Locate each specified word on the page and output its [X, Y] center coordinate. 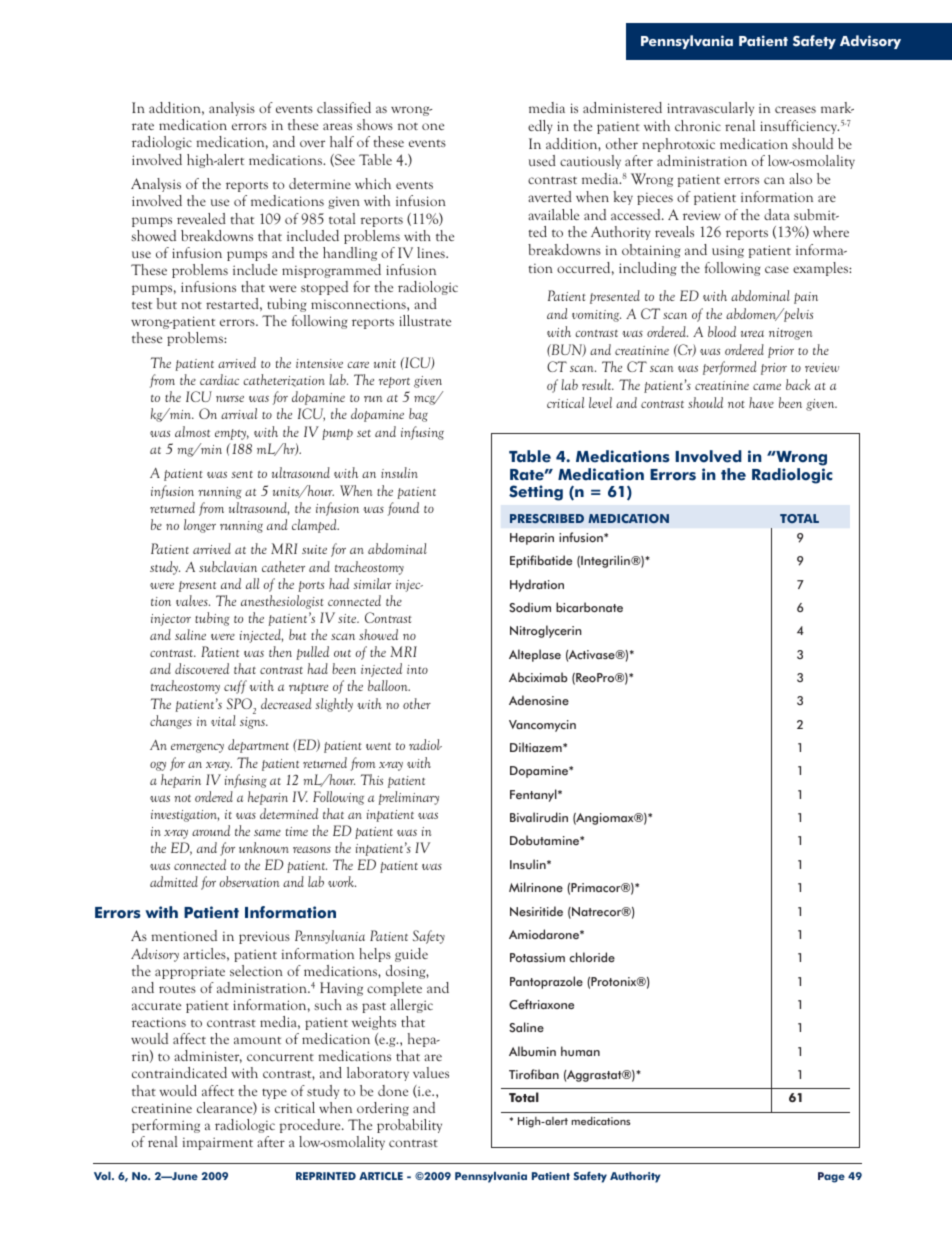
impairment [218, 1143]
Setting [536, 493]
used [542, 160]
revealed [201, 218]
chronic [698, 125]
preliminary [408, 798]
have [761, 402]
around [211, 830]
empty [232, 434]
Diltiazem [537, 747]
